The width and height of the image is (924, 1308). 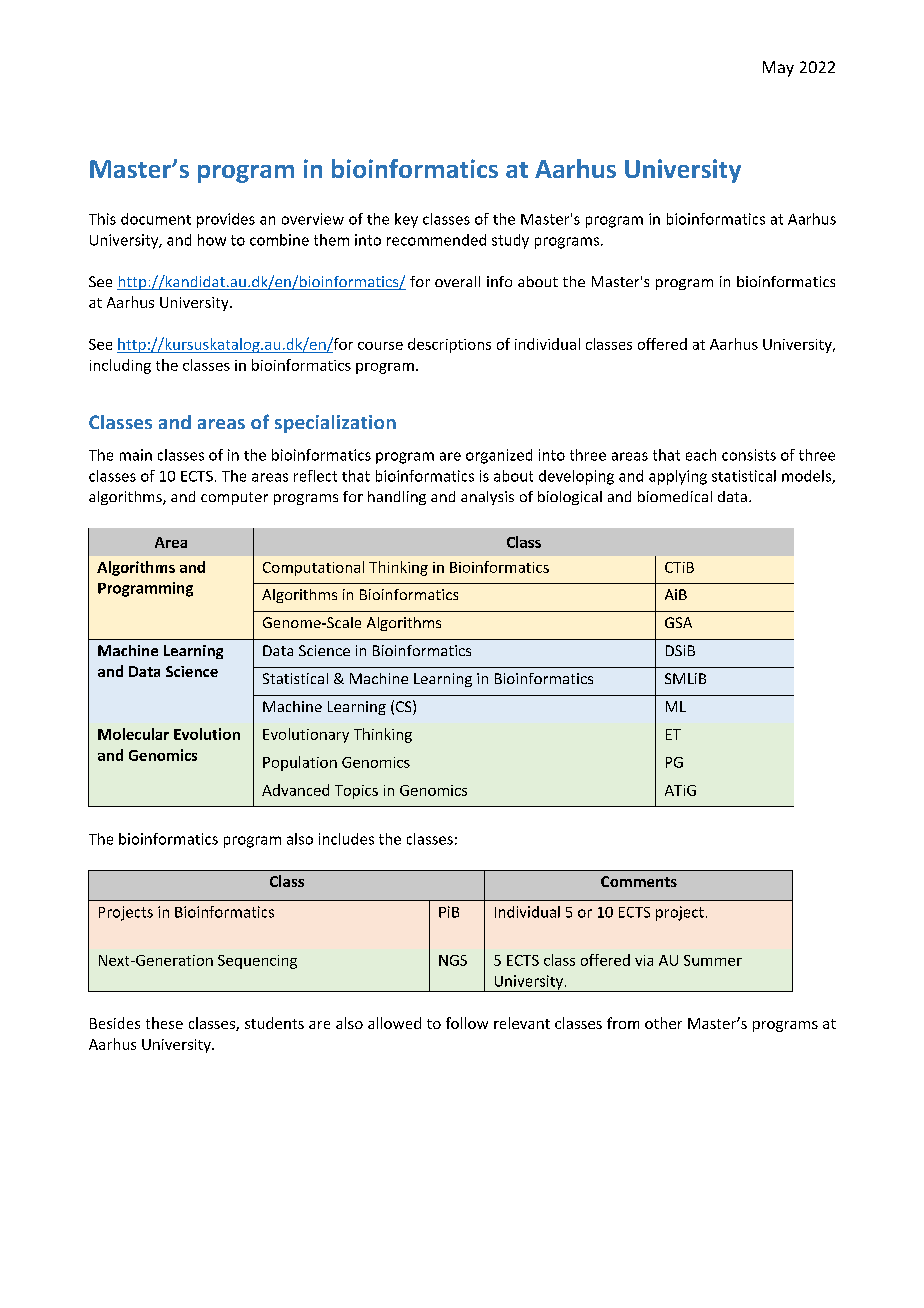 I want to click on Molecular, so click(x=133, y=734).
